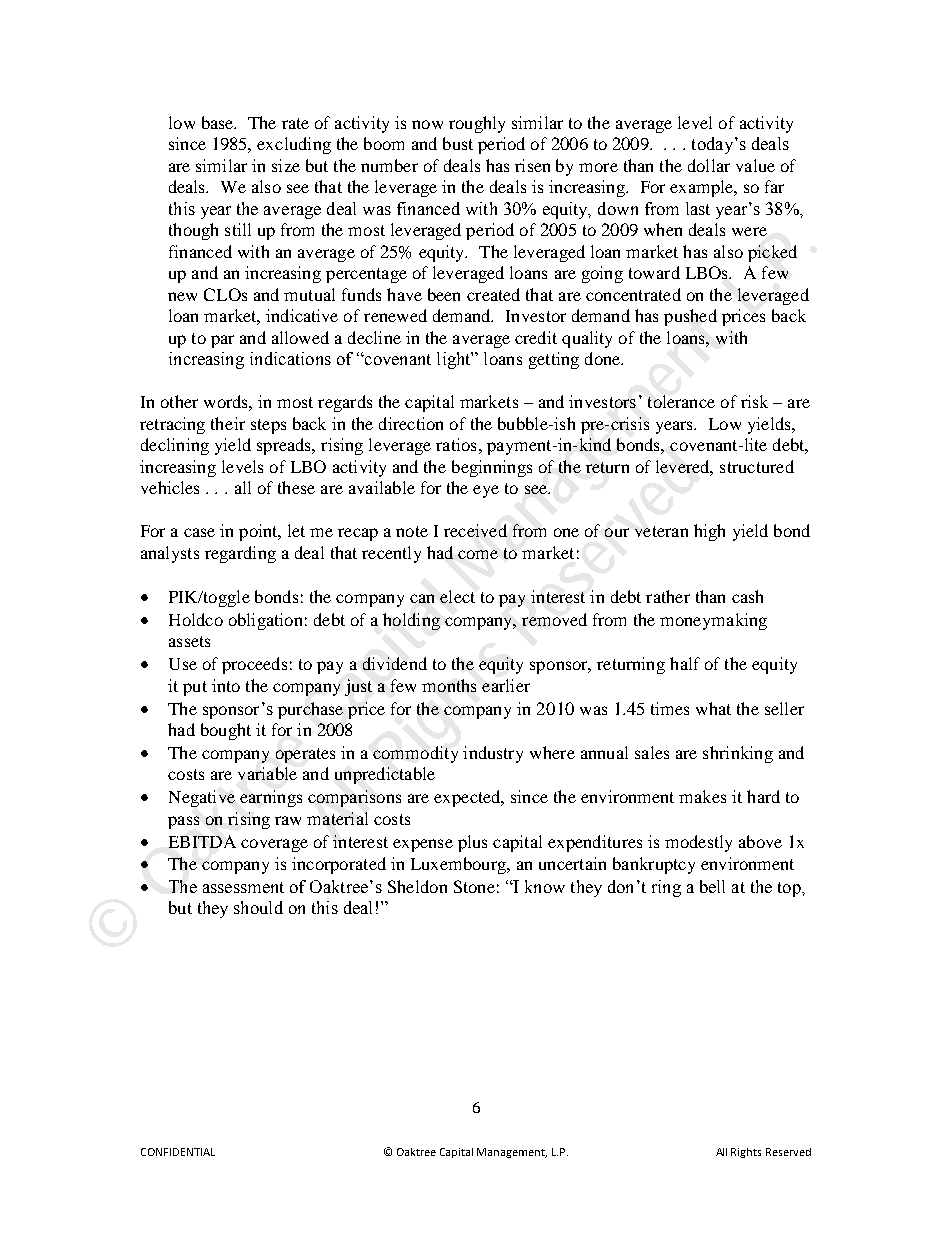 The width and height of the image is (952, 1233). Describe the element at coordinates (286, 165) in the image. I see `size` at that location.
